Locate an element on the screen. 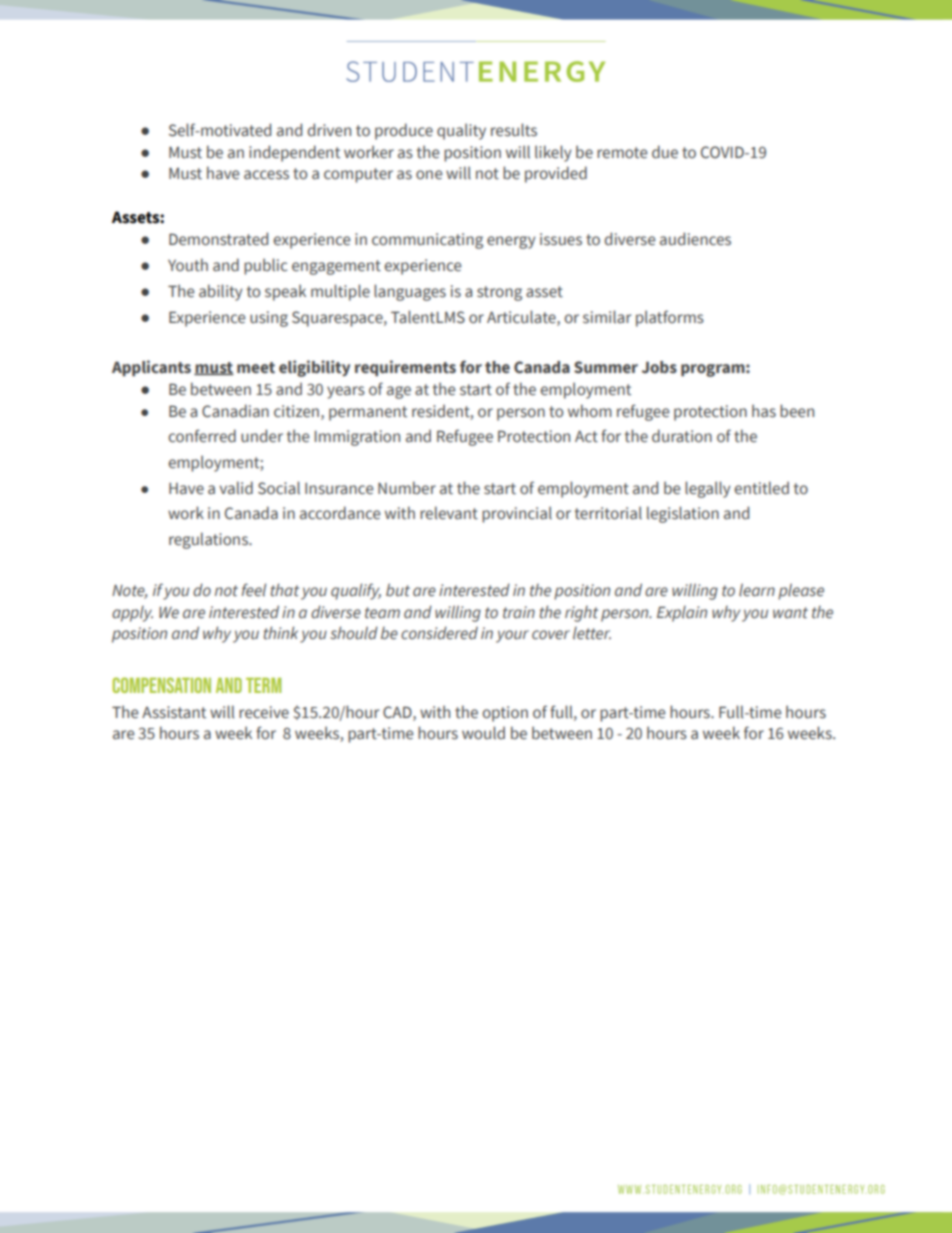  permanent is located at coordinates (368, 413).
